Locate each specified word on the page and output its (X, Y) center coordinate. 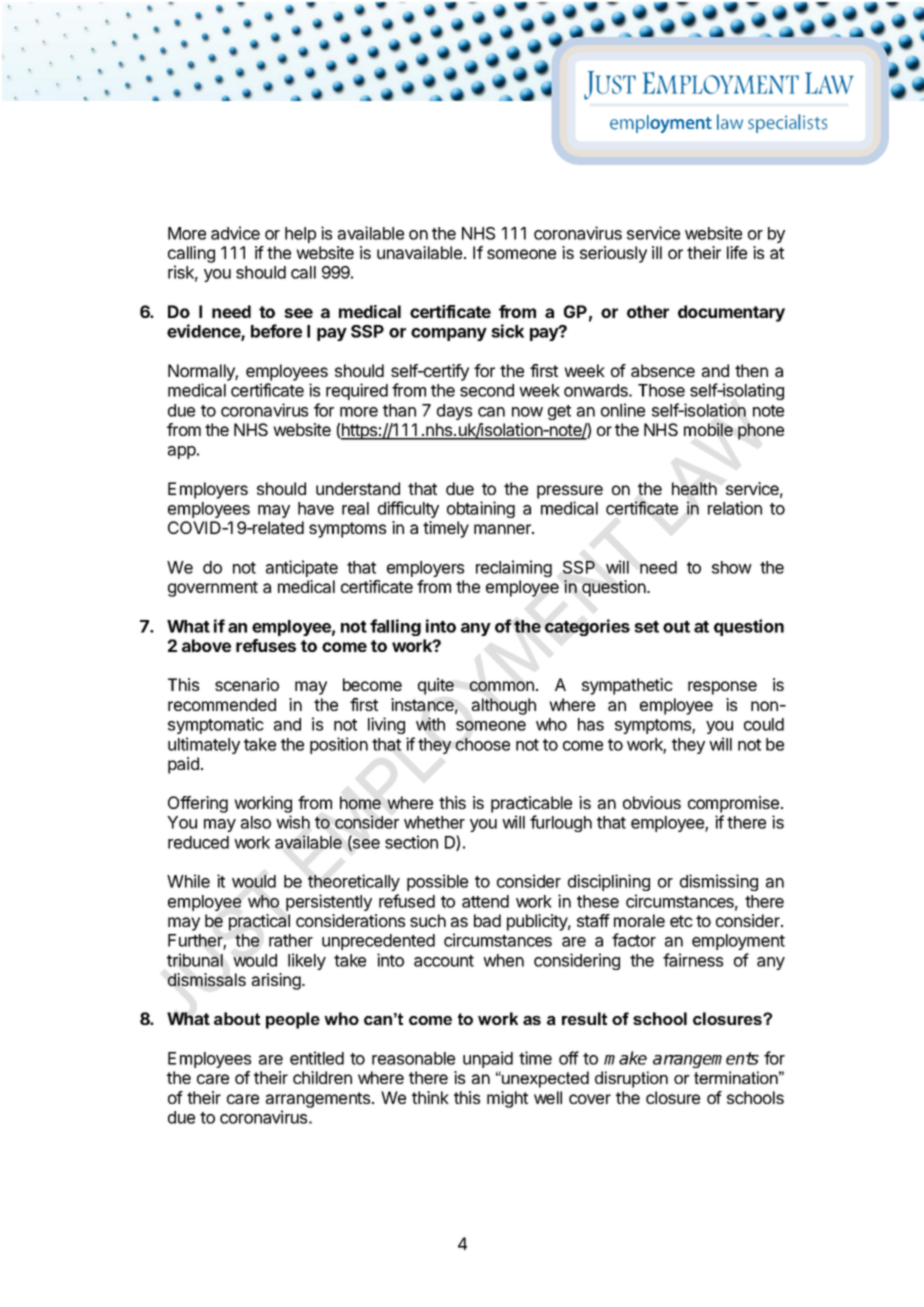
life (737, 252)
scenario (247, 684)
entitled (317, 1058)
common (502, 686)
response (722, 688)
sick (507, 331)
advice (235, 233)
